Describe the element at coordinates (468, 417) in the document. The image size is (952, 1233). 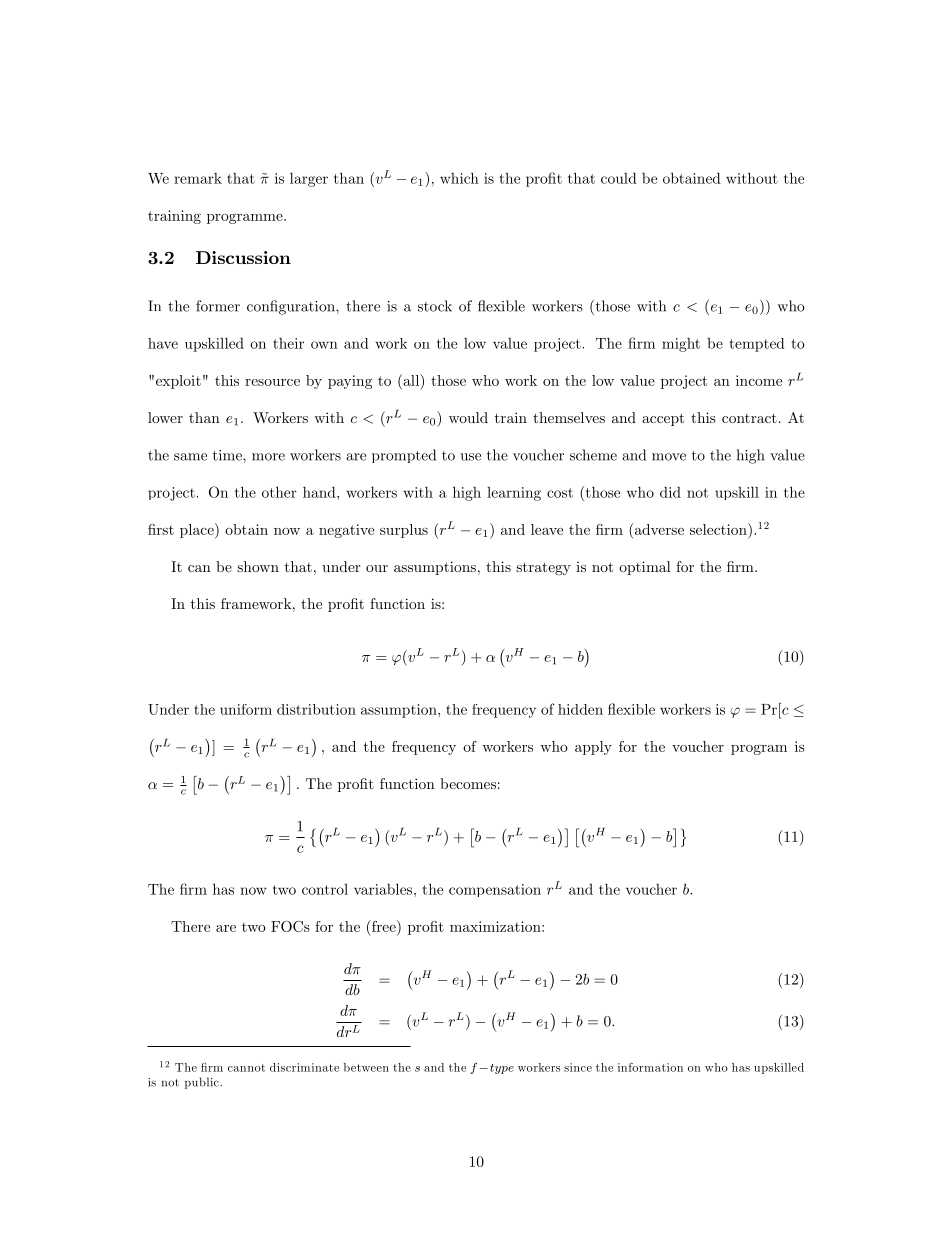
I see `would` at that location.
